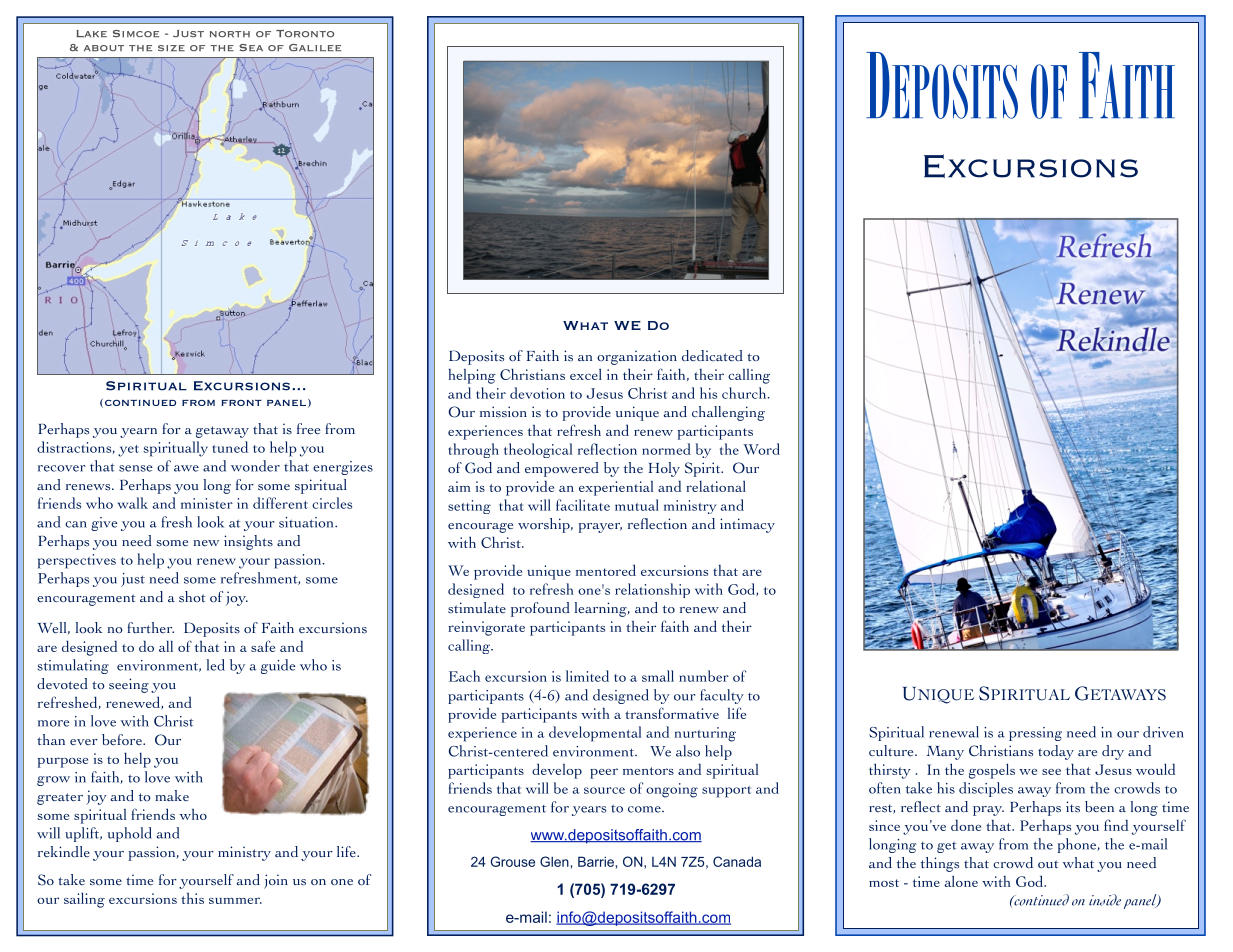  I want to click on awe, so click(186, 468).
